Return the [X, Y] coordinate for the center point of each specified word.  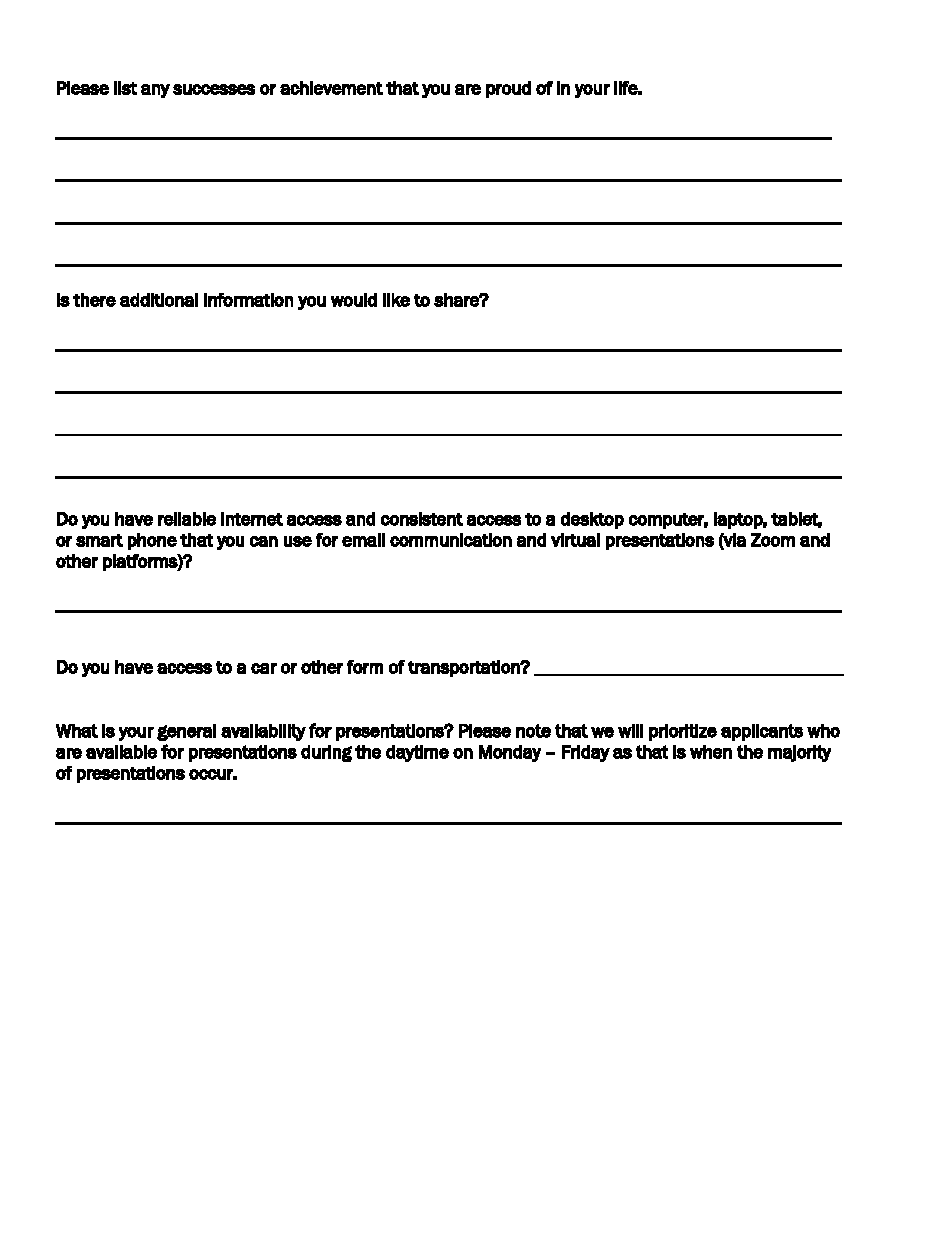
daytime [417, 753]
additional [159, 300]
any [155, 91]
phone [152, 541]
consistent [422, 519]
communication [451, 540]
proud [508, 89]
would [354, 300]
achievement [331, 88]
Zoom [773, 540]
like [396, 300]
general [186, 732]
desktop [592, 520]
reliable [187, 519]
